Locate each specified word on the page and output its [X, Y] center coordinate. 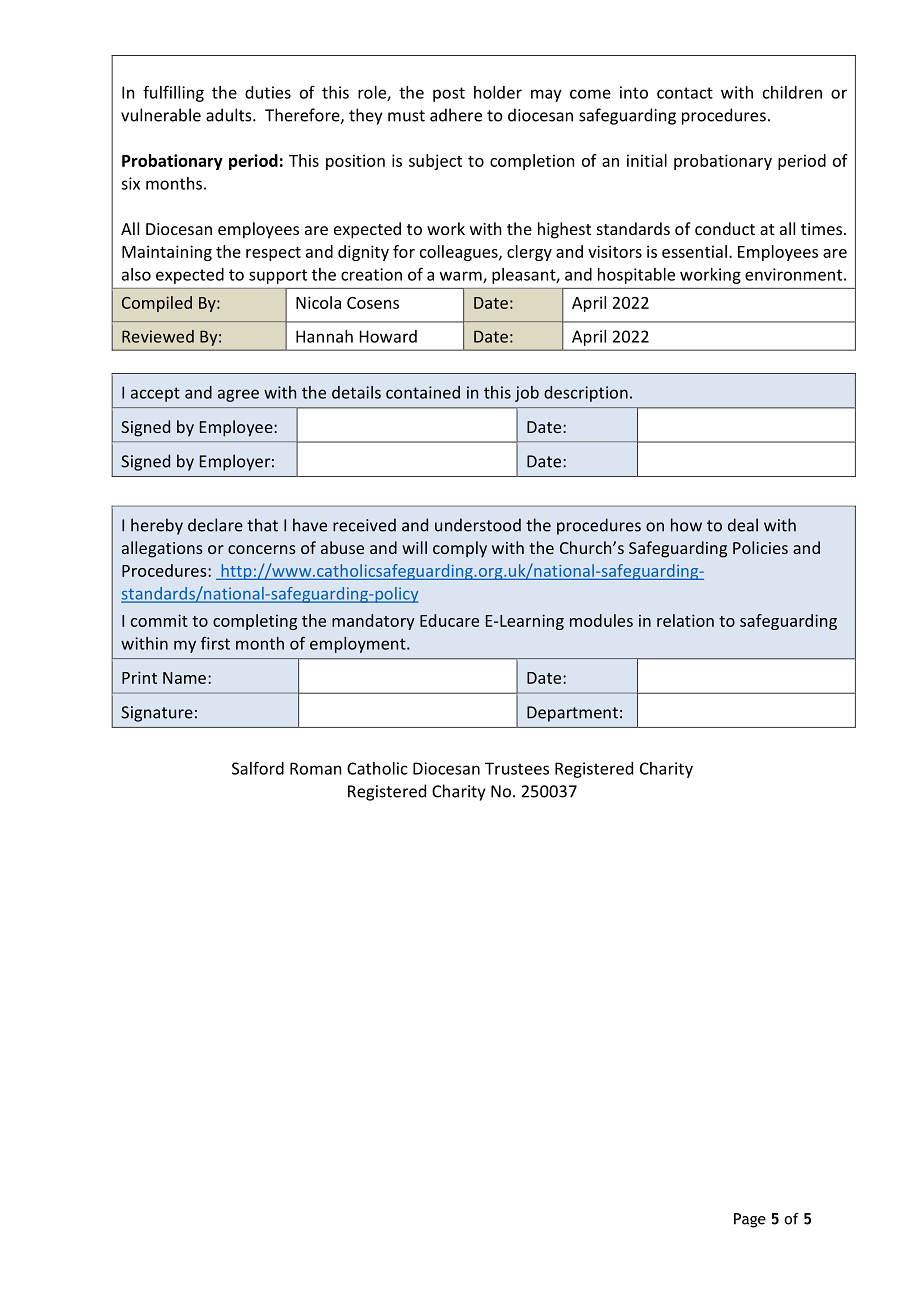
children [792, 92]
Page [750, 1220]
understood [478, 525]
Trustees [517, 768]
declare [215, 525]
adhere [456, 115]
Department [572, 714]
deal [743, 525]
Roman [315, 768]
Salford [258, 768]
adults [230, 115]
